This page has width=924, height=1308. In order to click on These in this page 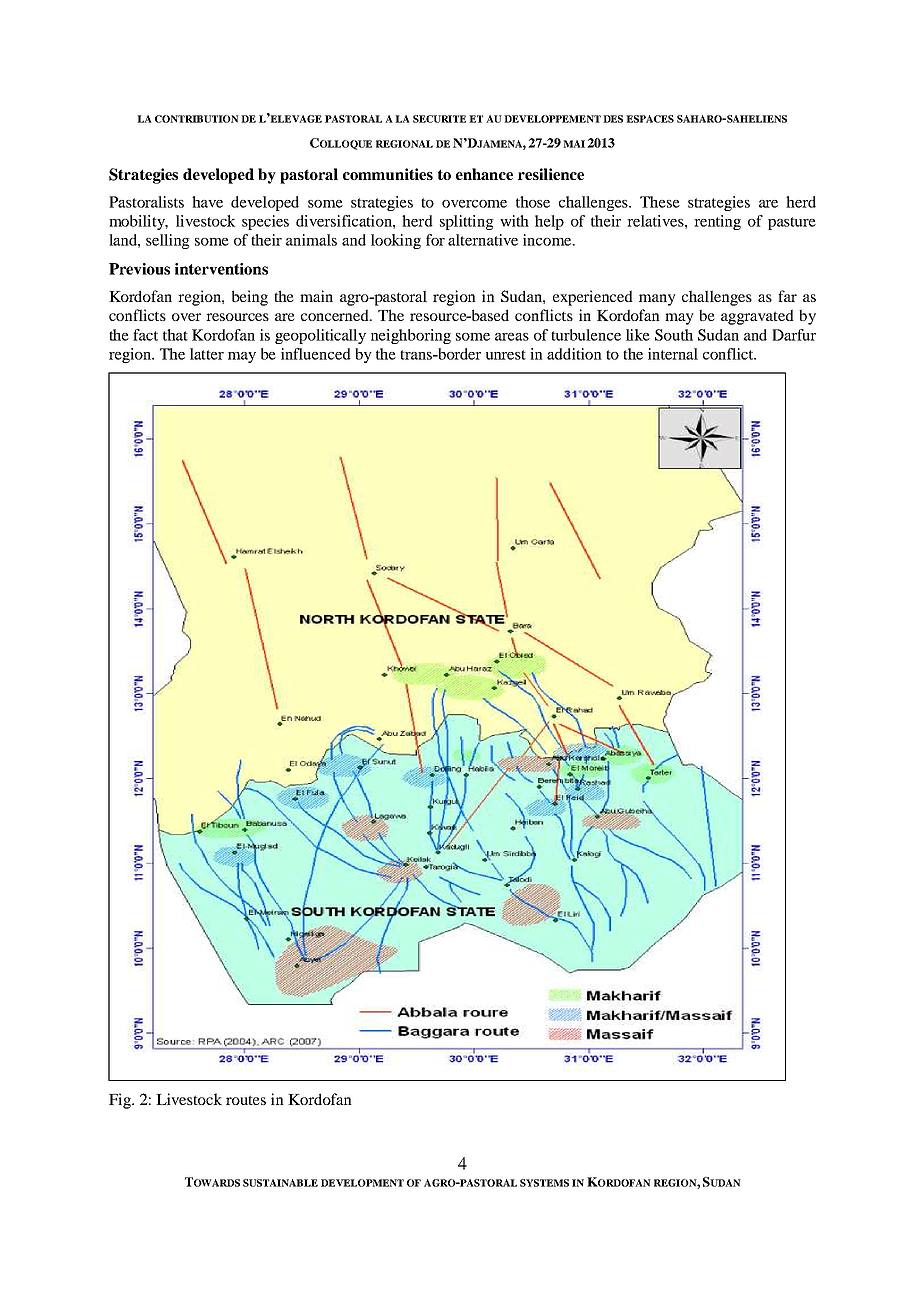, I will do `click(660, 202)`.
